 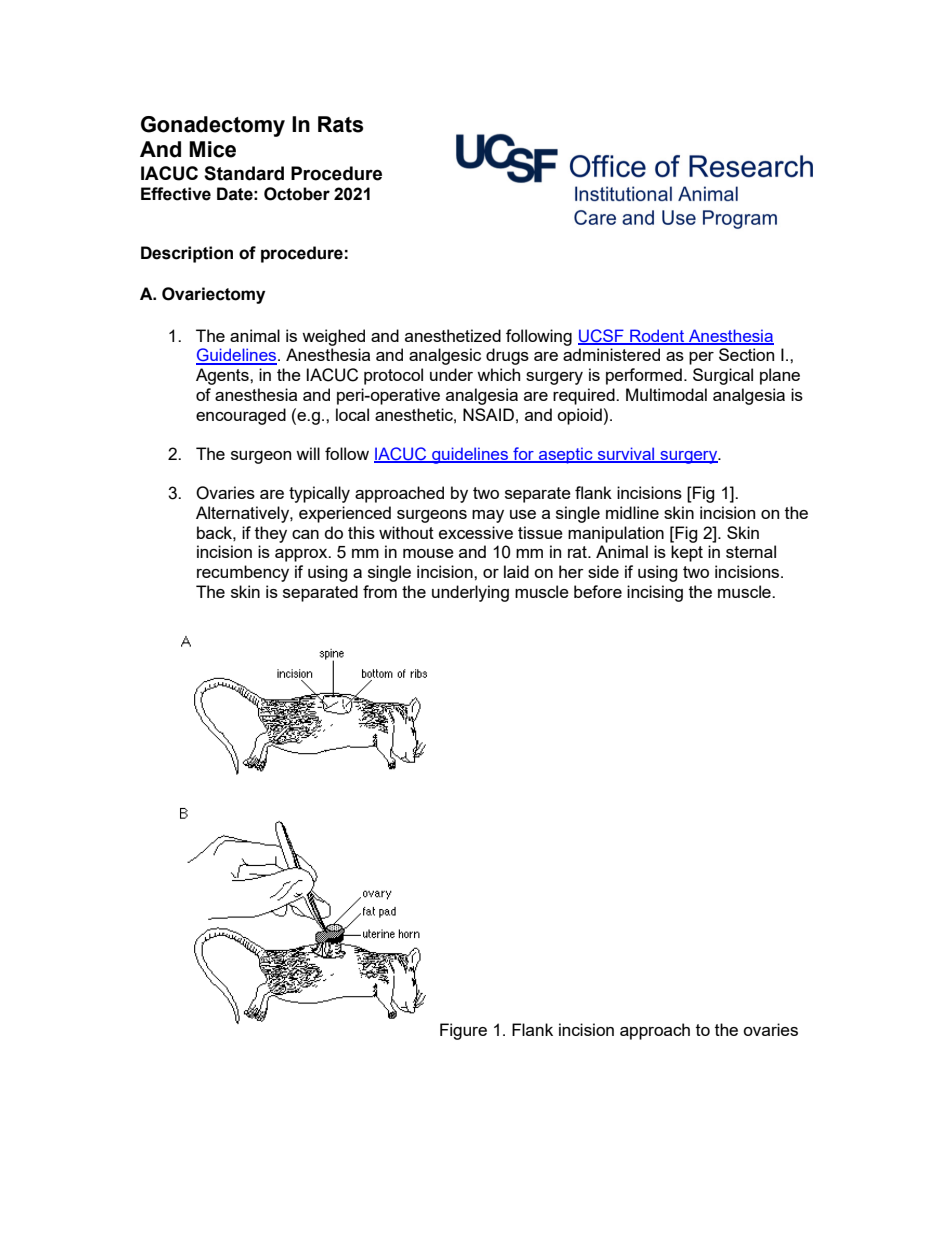 I want to click on encouraged, so click(x=241, y=416).
